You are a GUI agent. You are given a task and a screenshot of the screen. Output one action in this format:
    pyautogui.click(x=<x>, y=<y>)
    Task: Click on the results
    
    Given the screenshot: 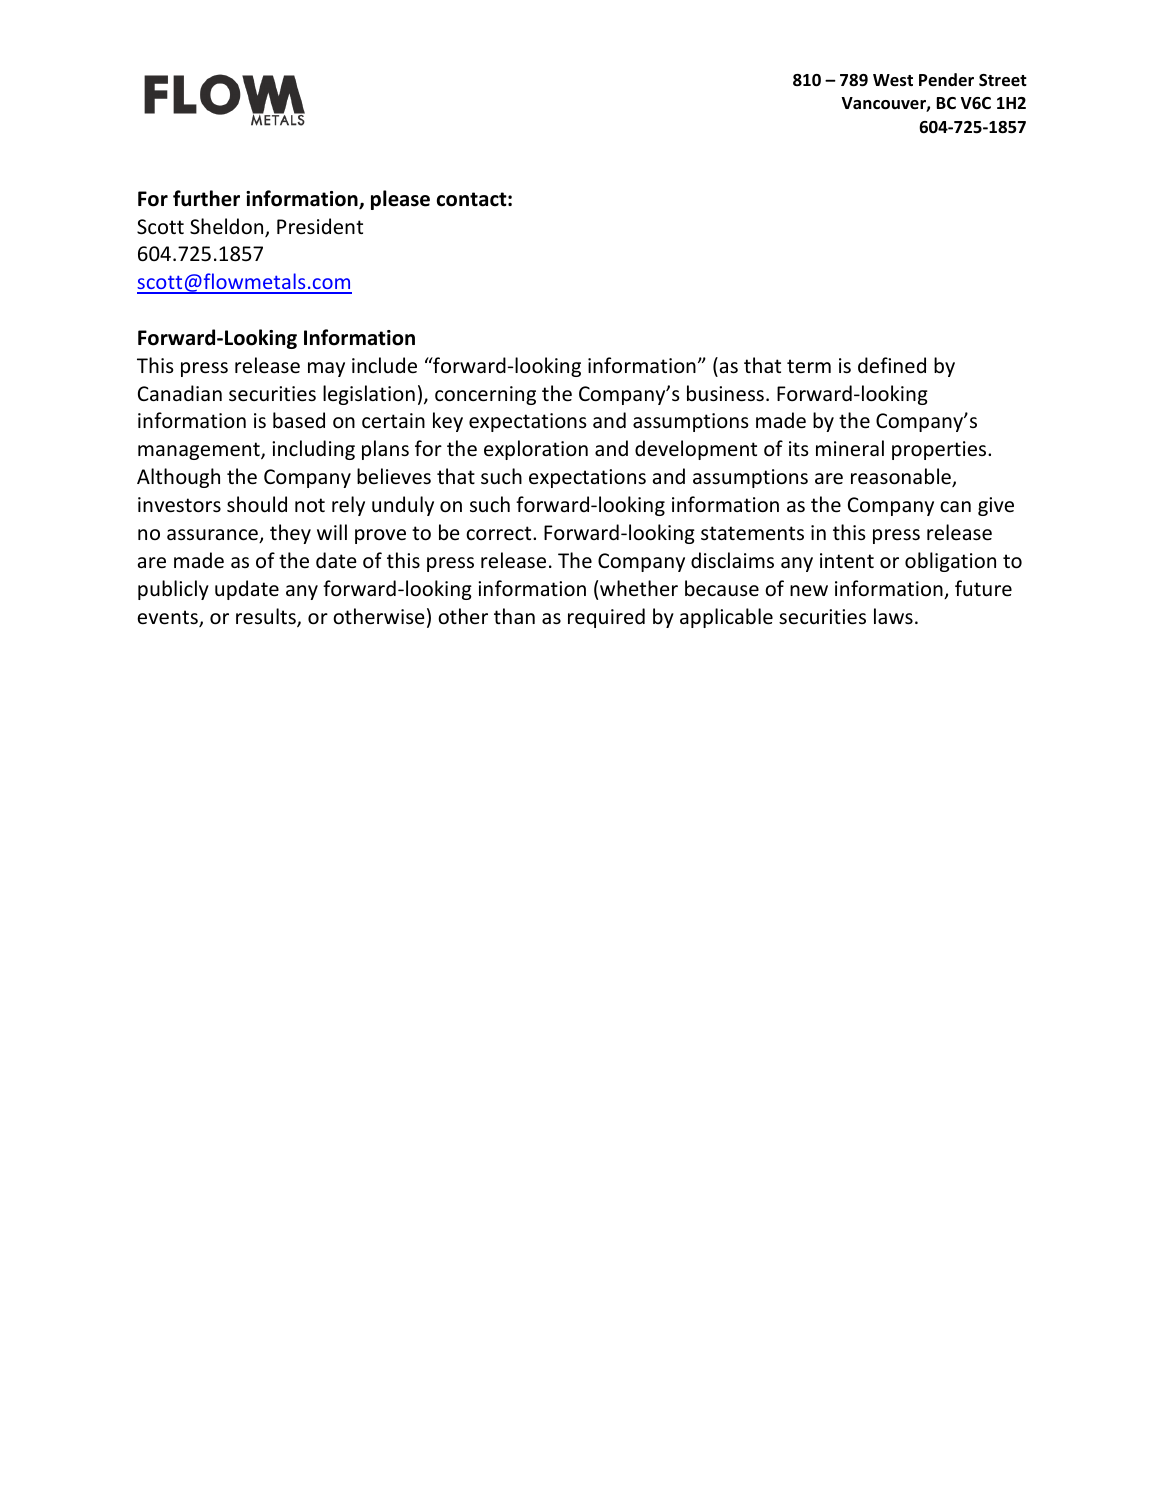 What is the action you would take?
    pyautogui.click(x=267, y=617)
